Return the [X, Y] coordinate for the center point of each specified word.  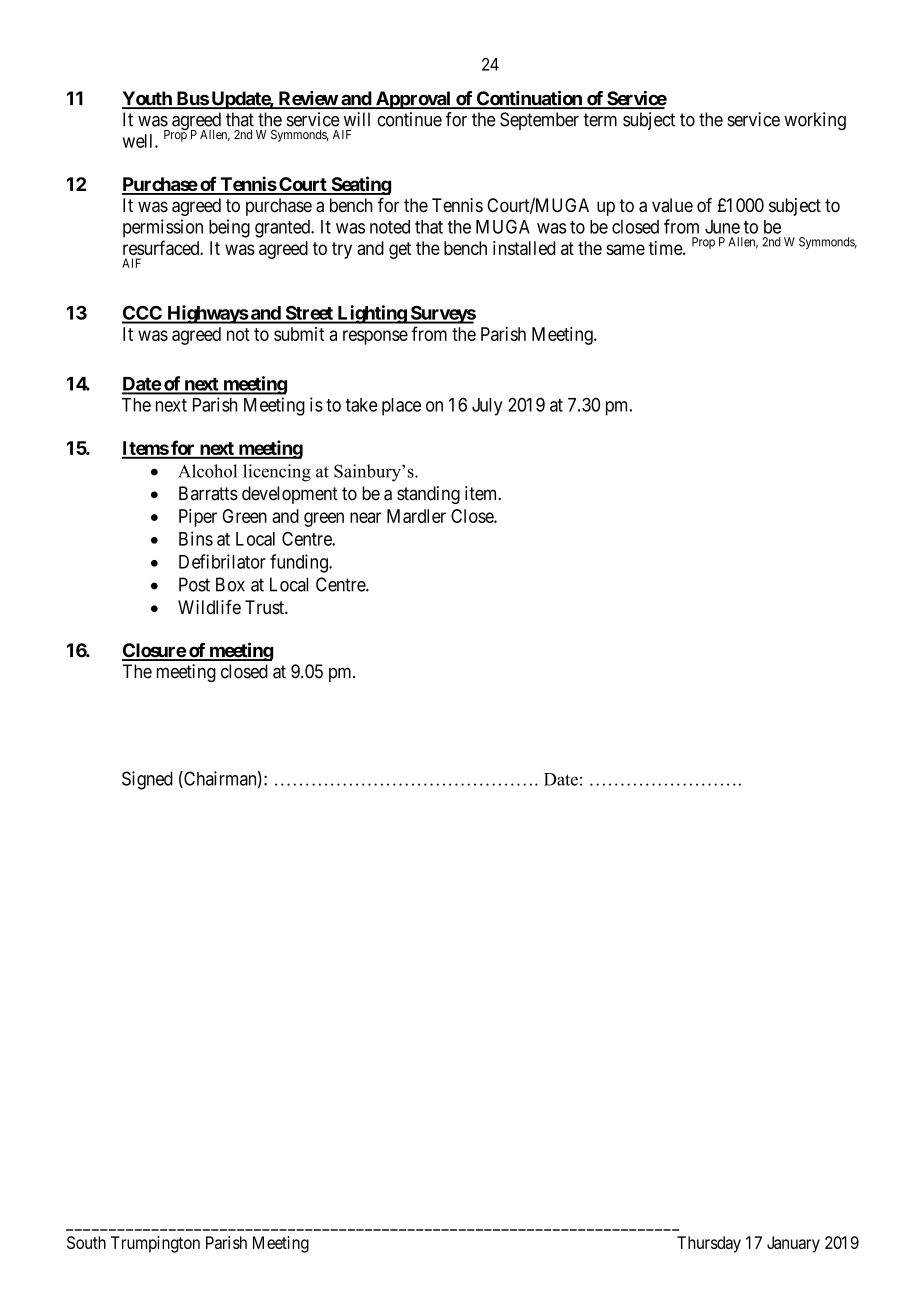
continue [409, 119]
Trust [265, 607]
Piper [198, 518]
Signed [147, 780]
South [86, 1242]
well [139, 141]
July [487, 407]
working [815, 121]
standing [428, 495]
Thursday [709, 1244]
